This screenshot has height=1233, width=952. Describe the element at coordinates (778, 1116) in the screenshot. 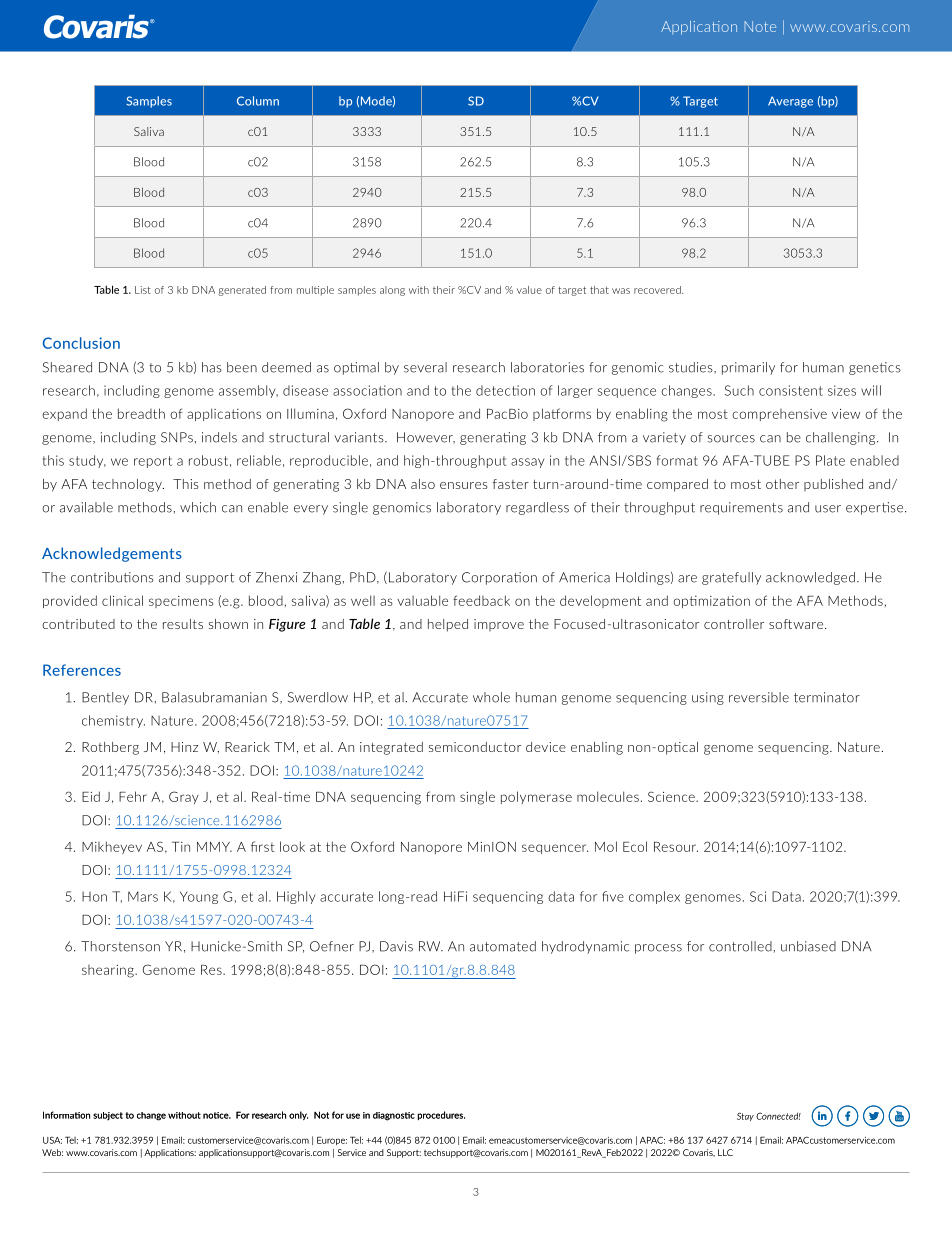

I see `Connected` at that location.
